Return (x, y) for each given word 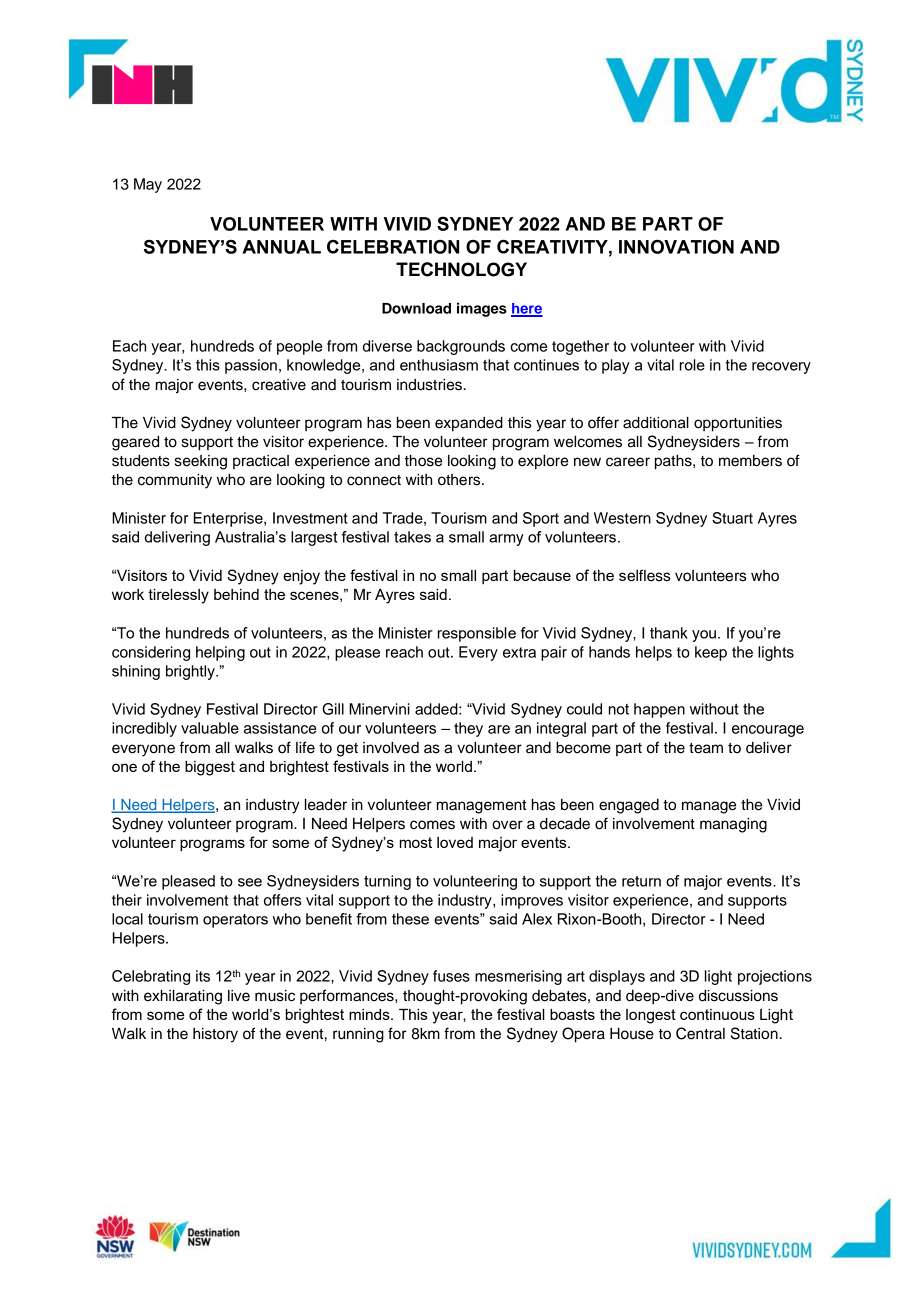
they (468, 729)
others (460, 480)
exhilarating (183, 997)
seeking (201, 462)
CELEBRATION (393, 247)
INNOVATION (676, 246)
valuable (210, 728)
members (750, 461)
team (706, 748)
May (148, 185)
